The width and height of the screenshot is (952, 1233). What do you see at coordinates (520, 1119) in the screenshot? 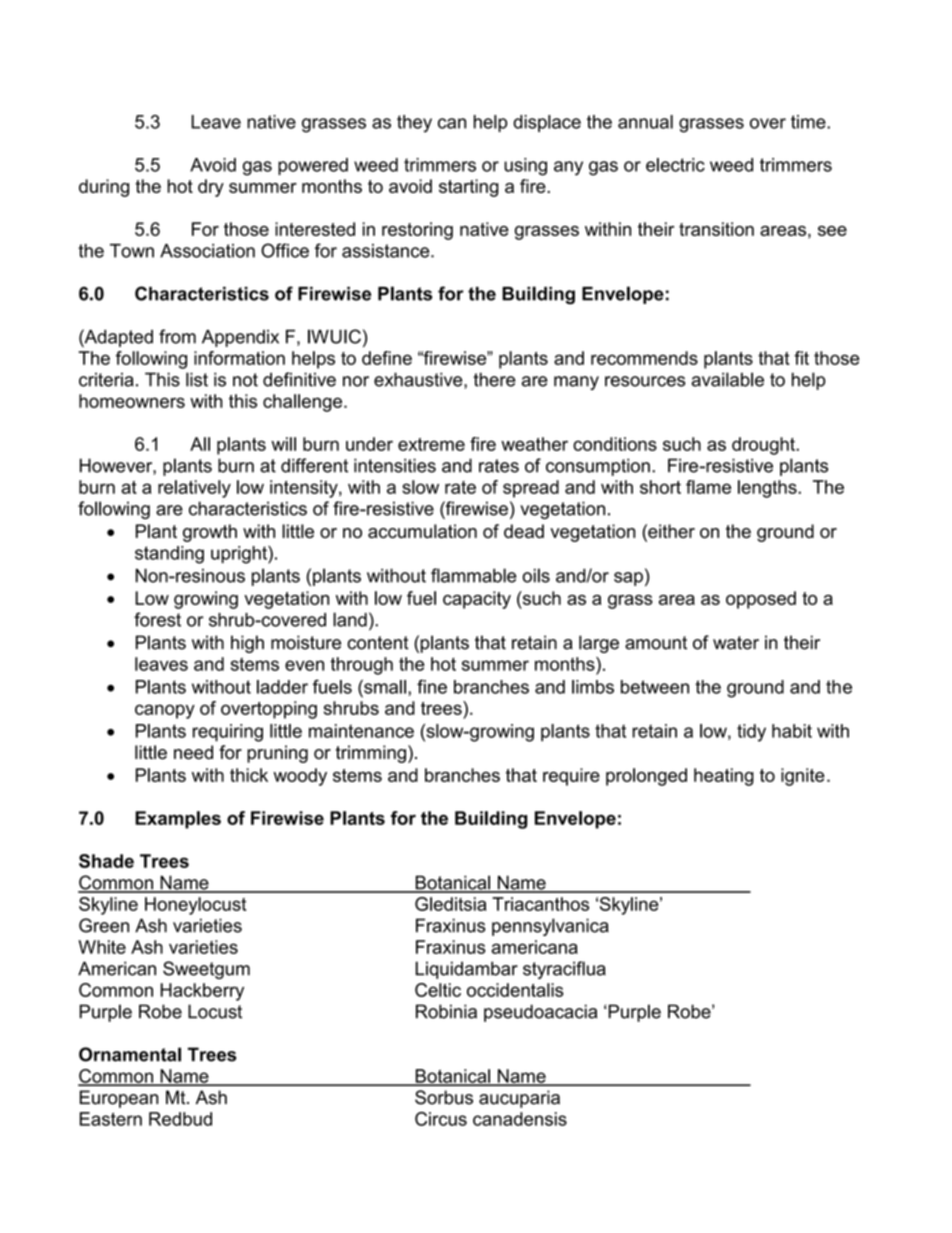
I see `canadensis` at bounding box center [520, 1119].
